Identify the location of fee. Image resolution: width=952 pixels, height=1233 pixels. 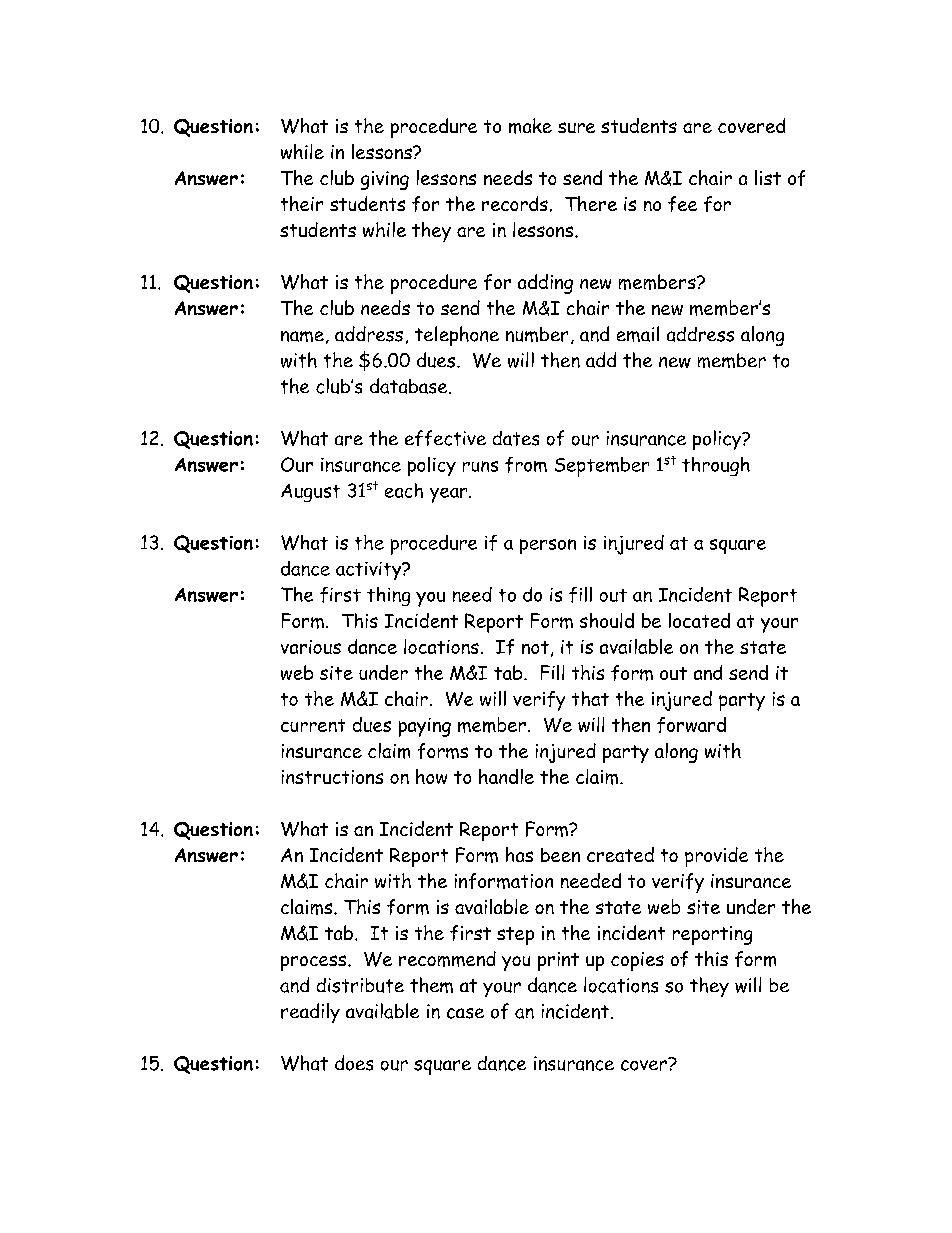
(682, 204).
